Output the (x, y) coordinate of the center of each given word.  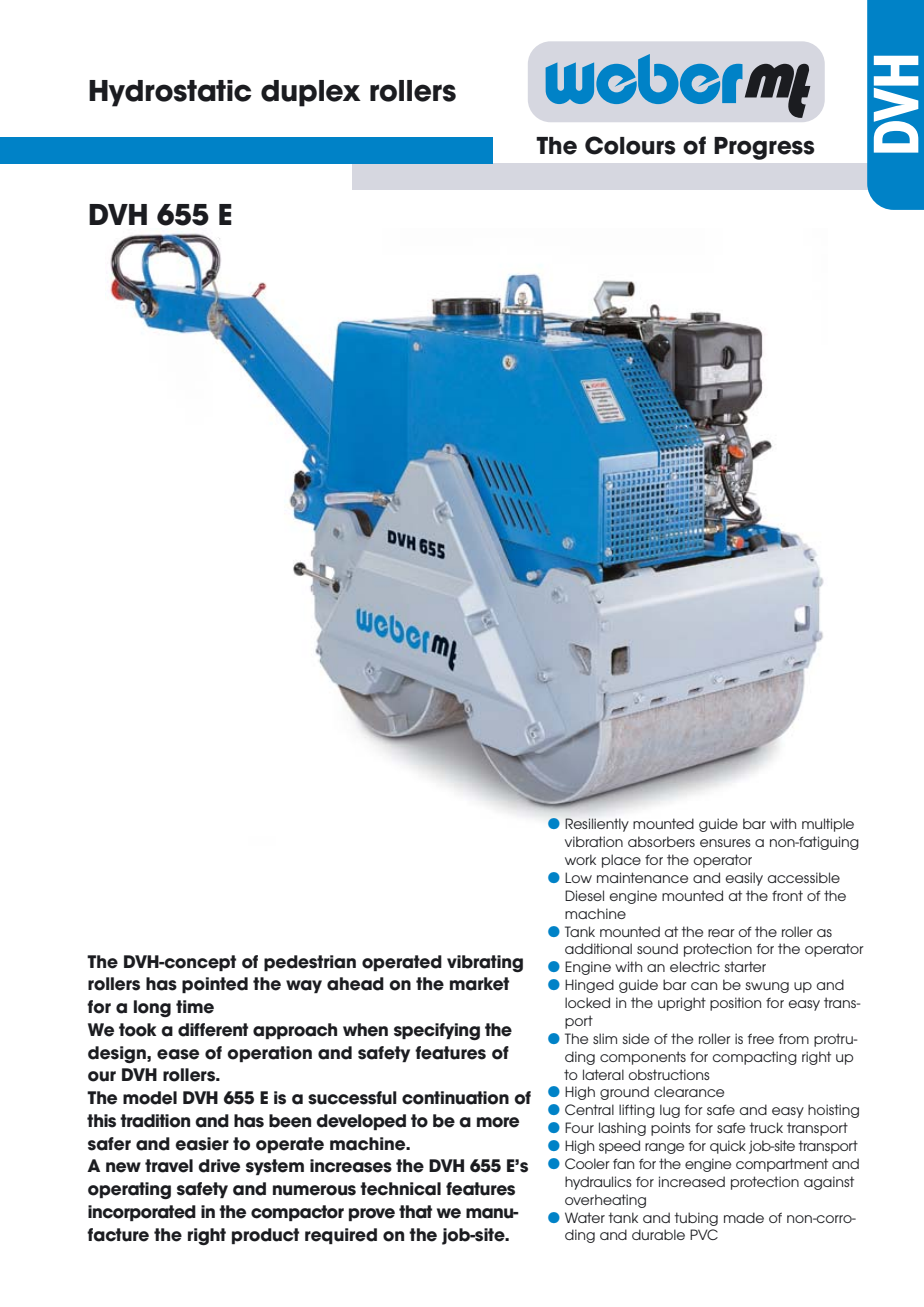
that (415, 1212)
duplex (311, 93)
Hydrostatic (170, 93)
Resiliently (597, 825)
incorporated (142, 1213)
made (744, 1217)
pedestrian (310, 963)
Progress (764, 148)
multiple (828, 825)
